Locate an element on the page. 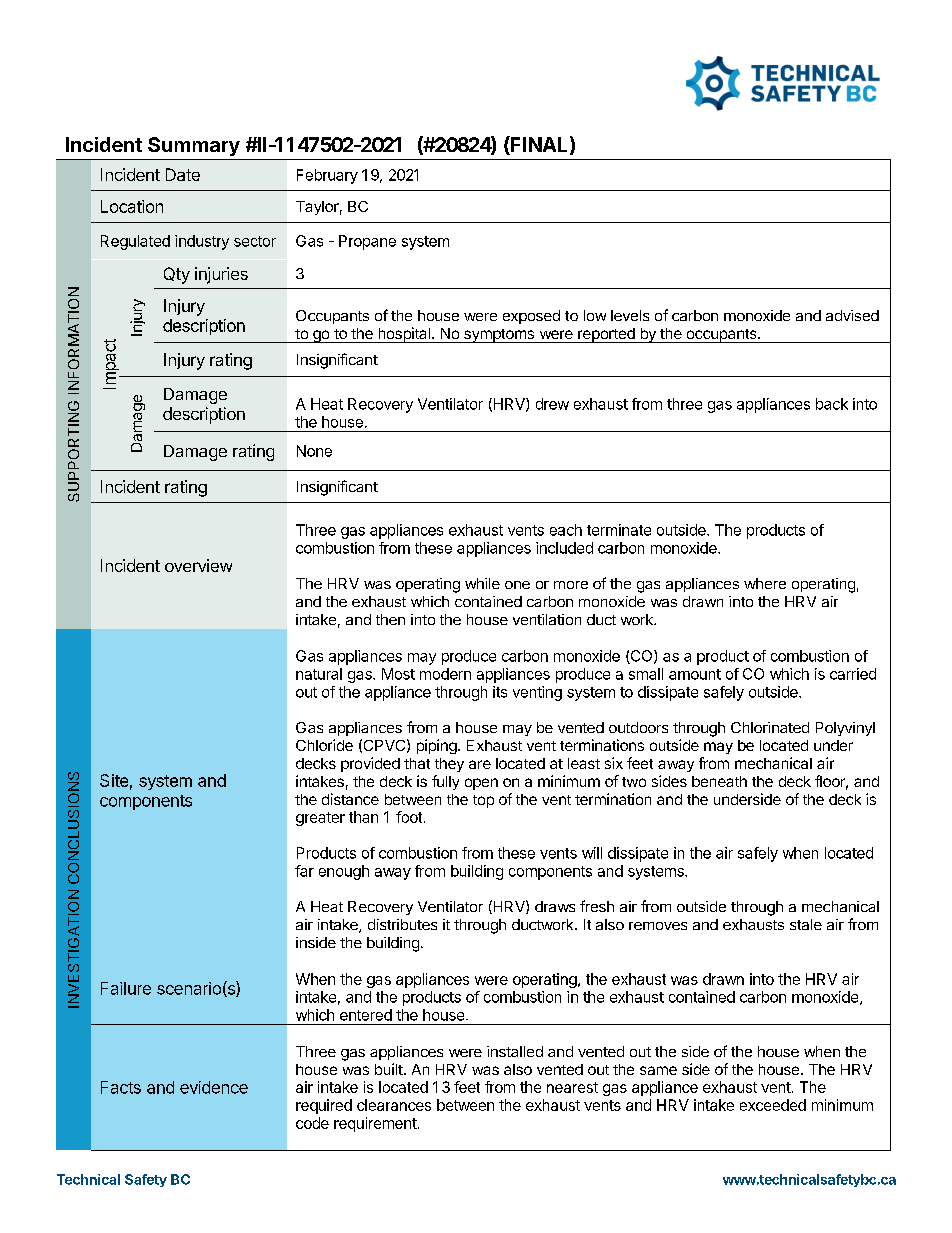 The image size is (952, 1233). overview is located at coordinates (198, 565).
